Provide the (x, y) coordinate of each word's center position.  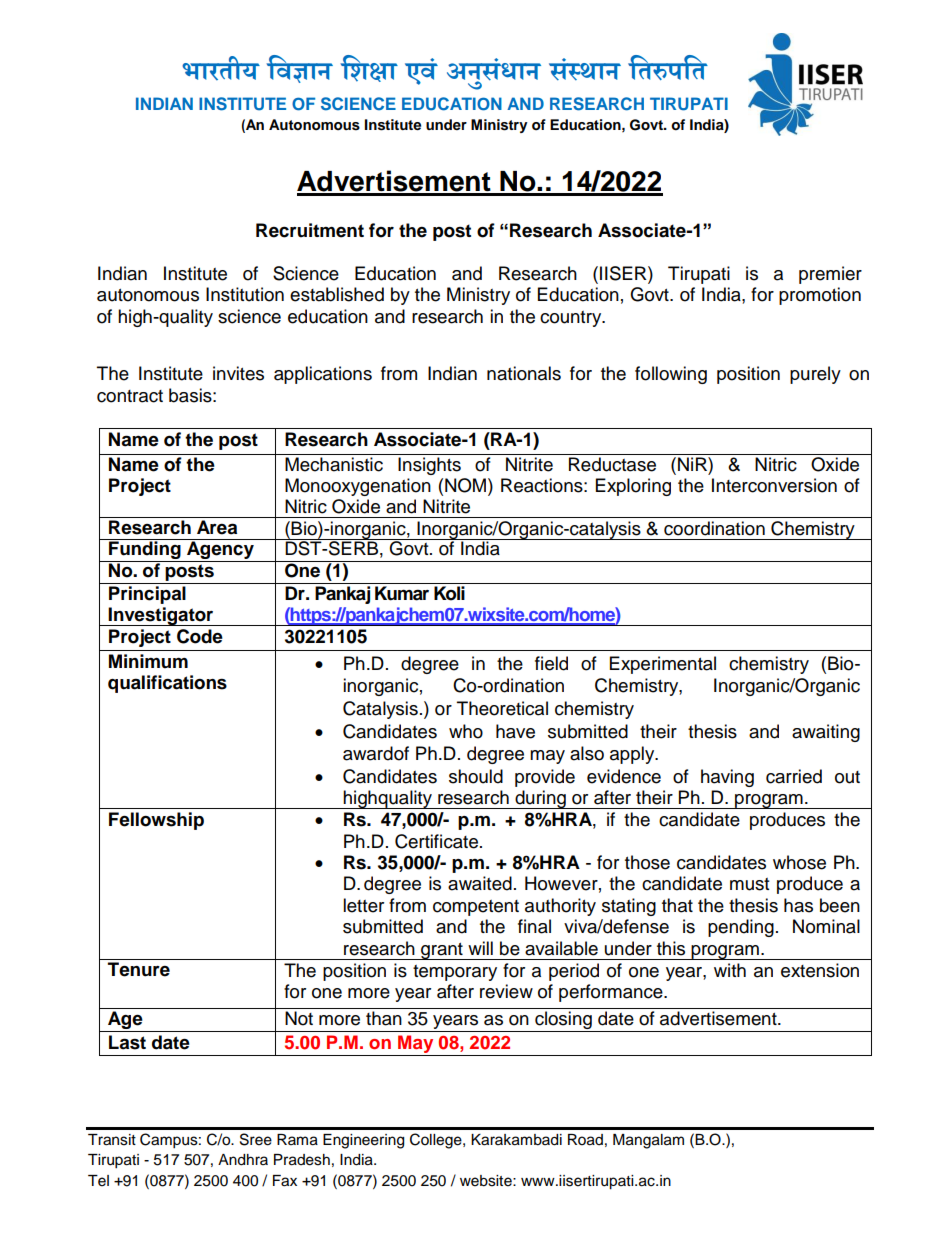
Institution (245, 294)
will (480, 948)
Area (217, 527)
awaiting (826, 733)
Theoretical (502, 708)
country (572, 319)
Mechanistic (334, 464)
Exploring (633, 487)
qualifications (167, 684)
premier (830, 275)
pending (741, 928)
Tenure (139, 969)
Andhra (243, 1160)
